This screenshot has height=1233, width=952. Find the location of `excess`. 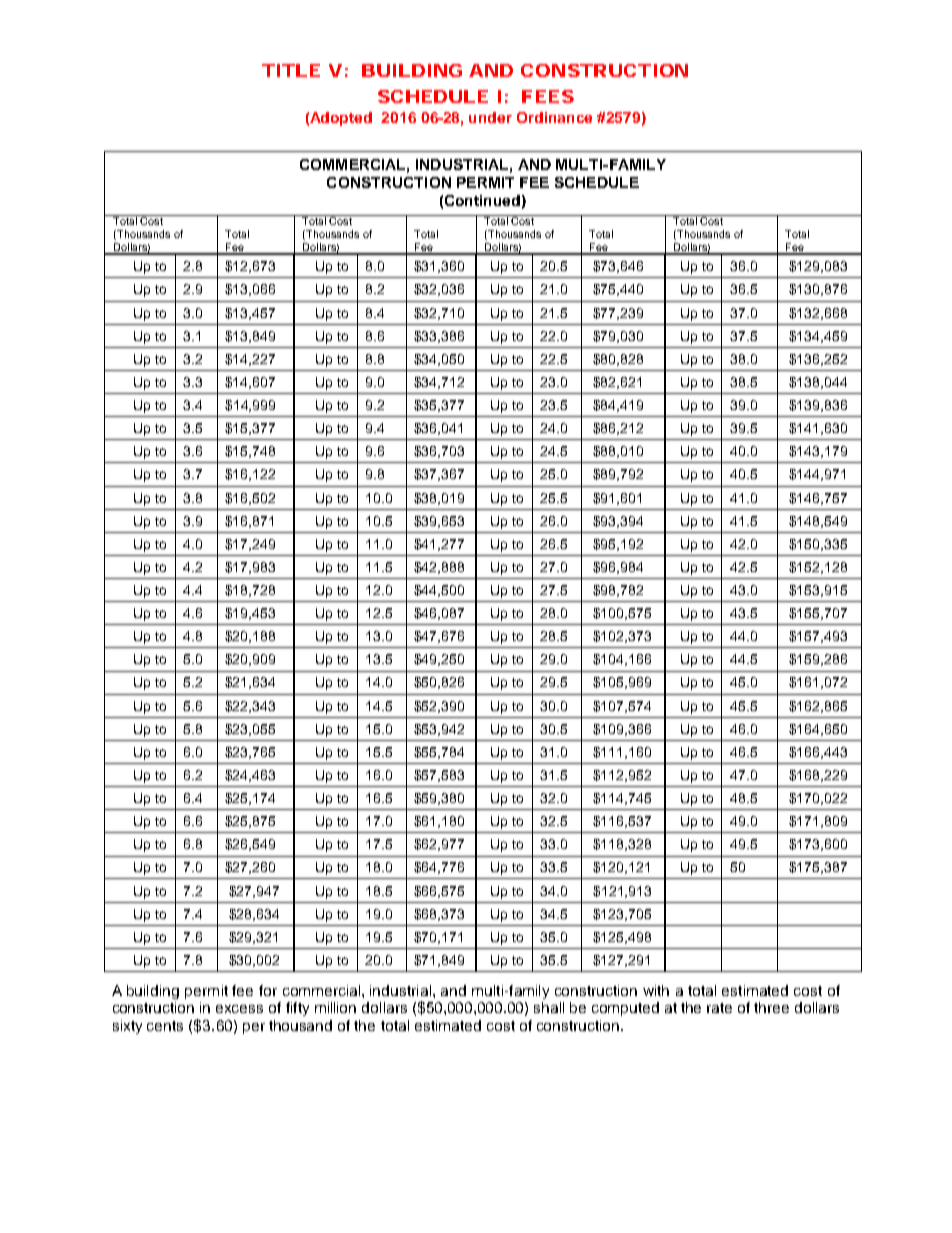

excess is located at coordinates (239, 1009).
